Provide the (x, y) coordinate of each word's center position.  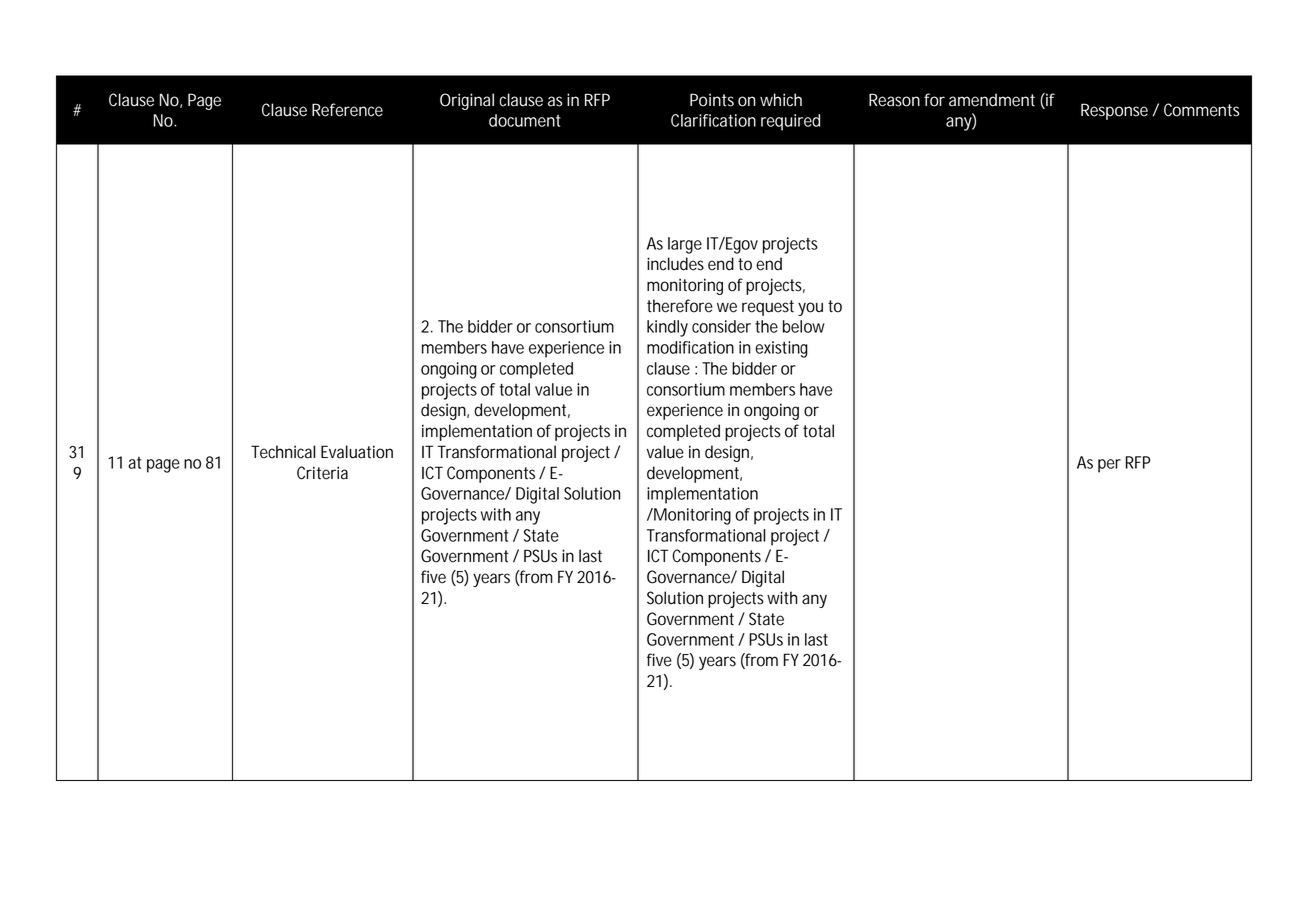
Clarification (713, 120)
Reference (347, 110)
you (810, 309)
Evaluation (357, 452)
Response (1114, 111)
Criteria (322, 473)
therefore (680, 306)
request (768, 308)
